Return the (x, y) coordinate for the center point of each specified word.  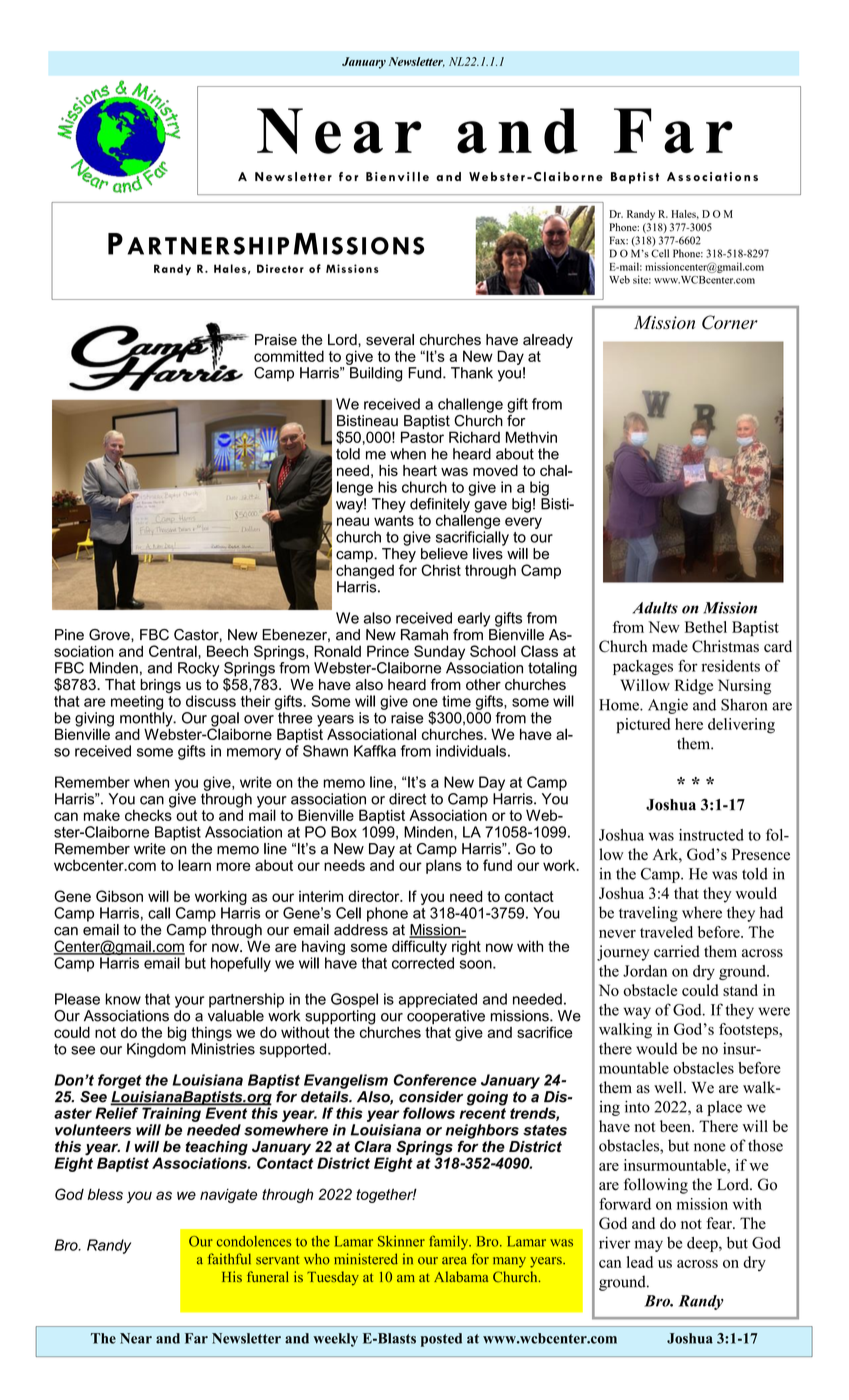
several (390, 340)
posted (441, 1340)
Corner (730, 322)
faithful (229, 1259)
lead (640, 1262)
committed (289, 356)
